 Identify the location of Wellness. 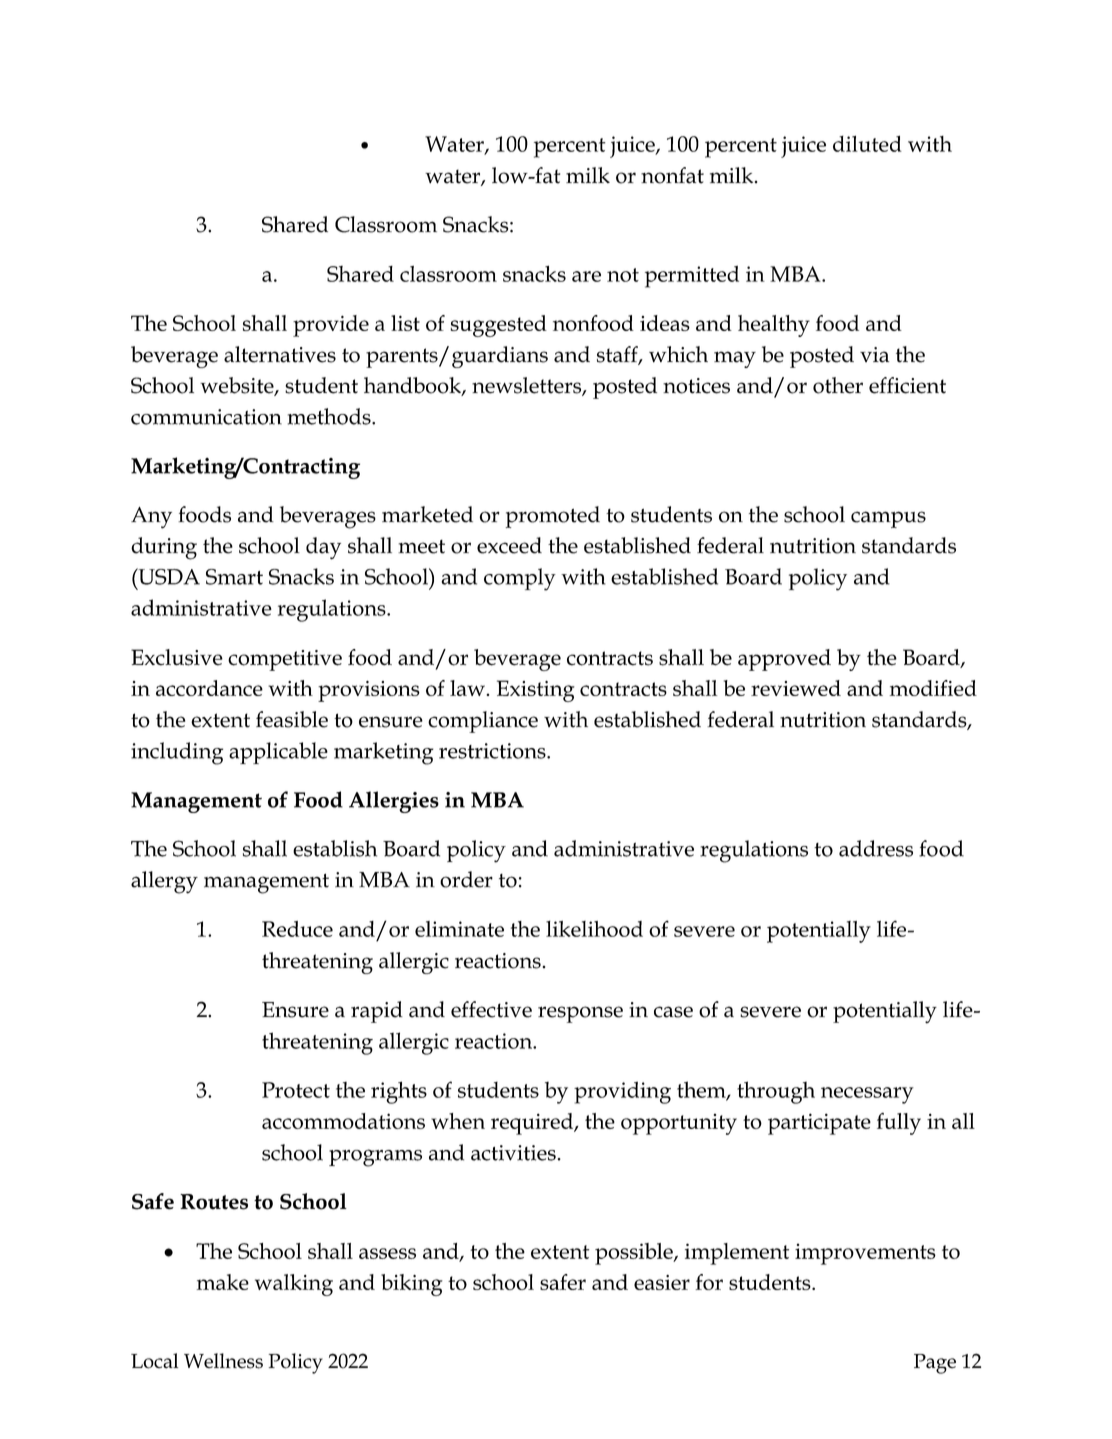
(223, 1361).
